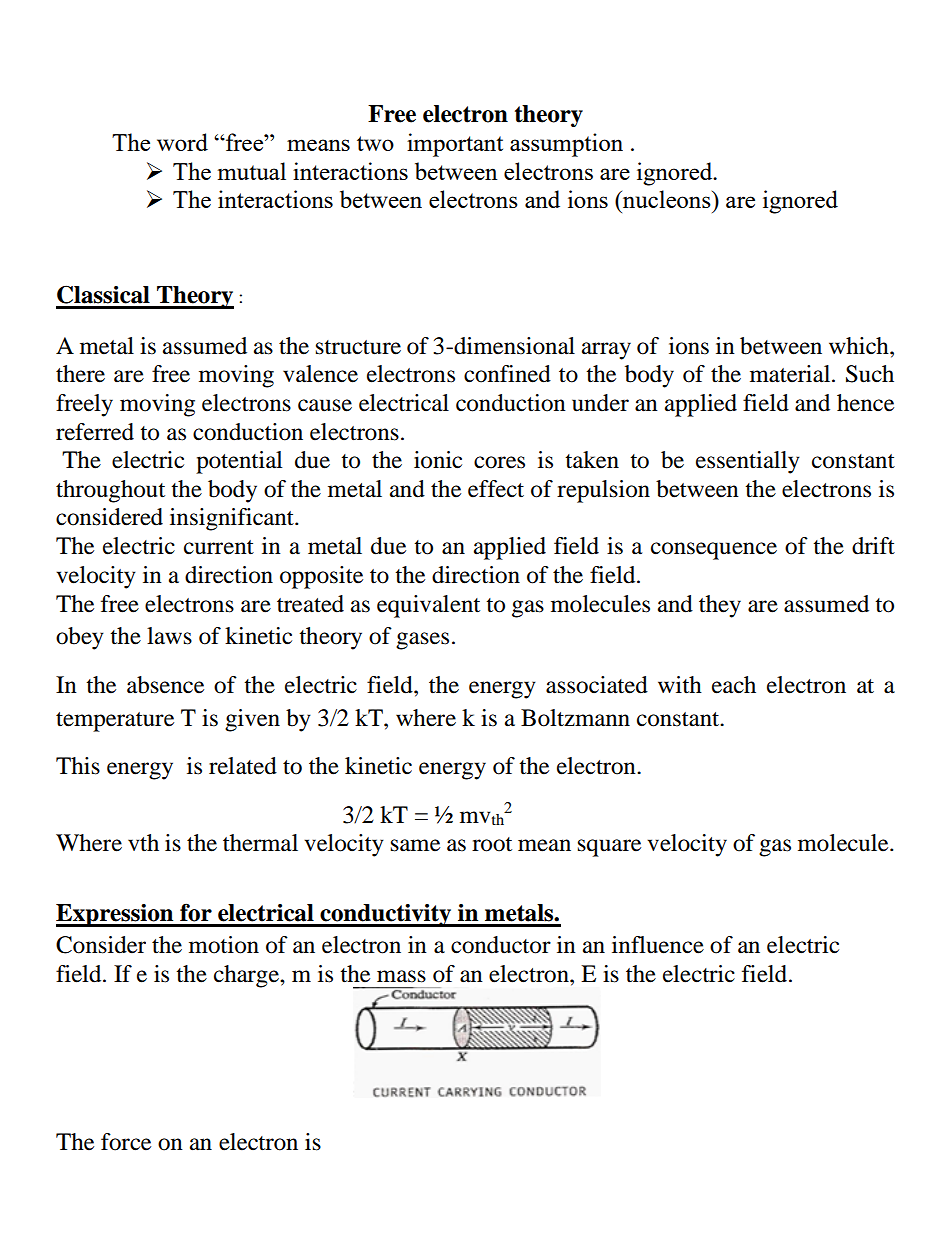  I want to click on throughout, so click(110, 491).
